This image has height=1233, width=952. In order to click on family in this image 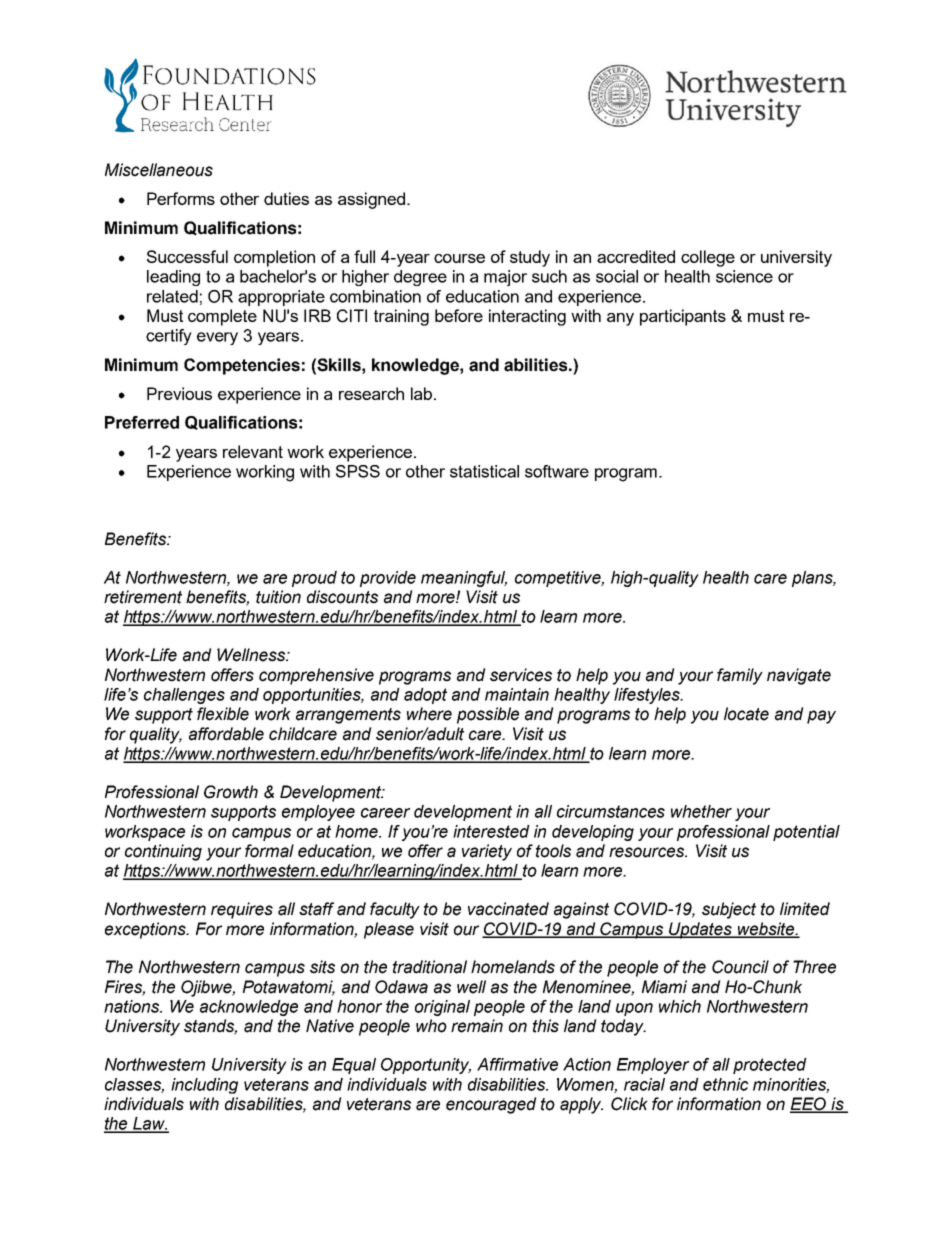, I will do `click(740, 676)`.
